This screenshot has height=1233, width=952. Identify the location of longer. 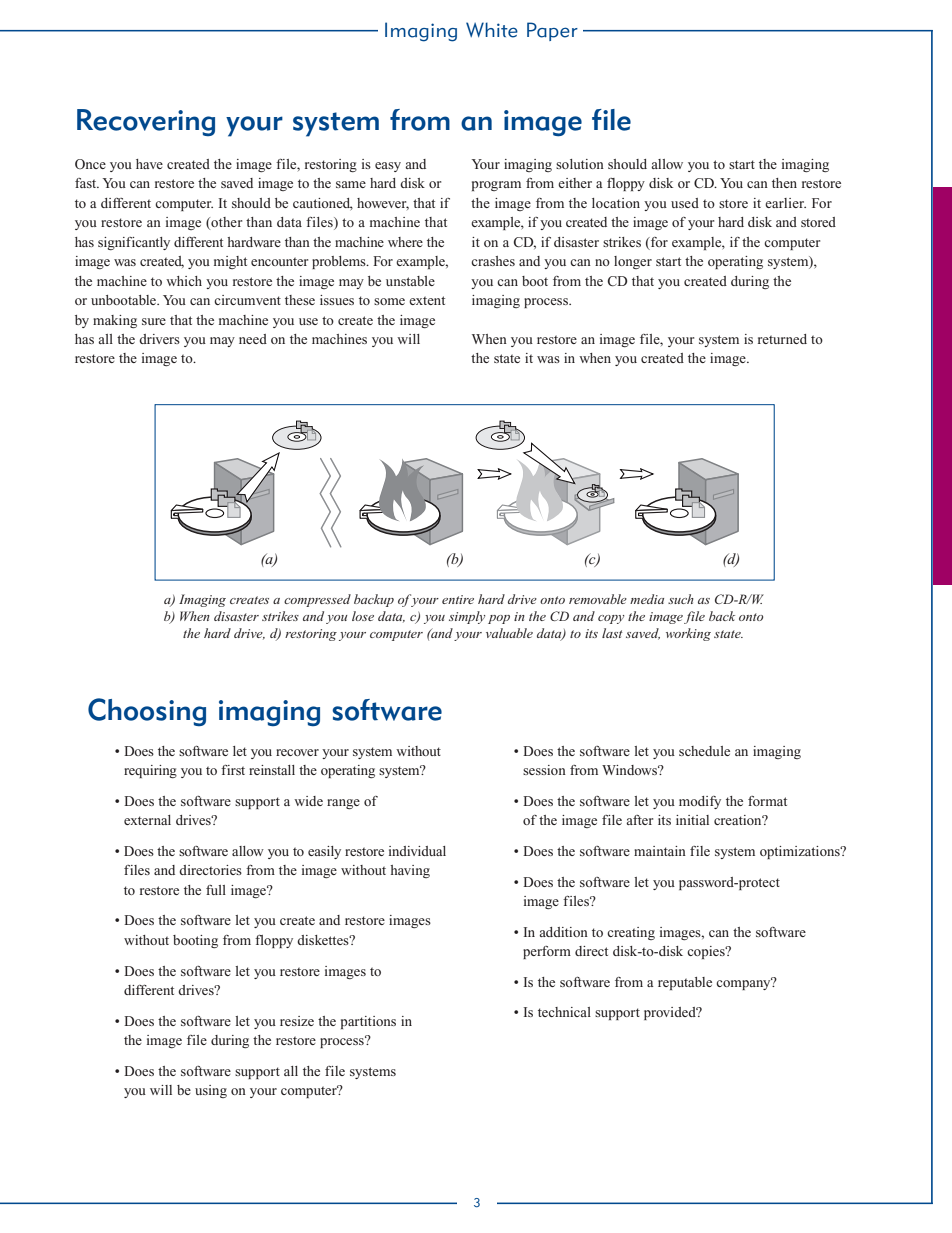
(633, 262).
